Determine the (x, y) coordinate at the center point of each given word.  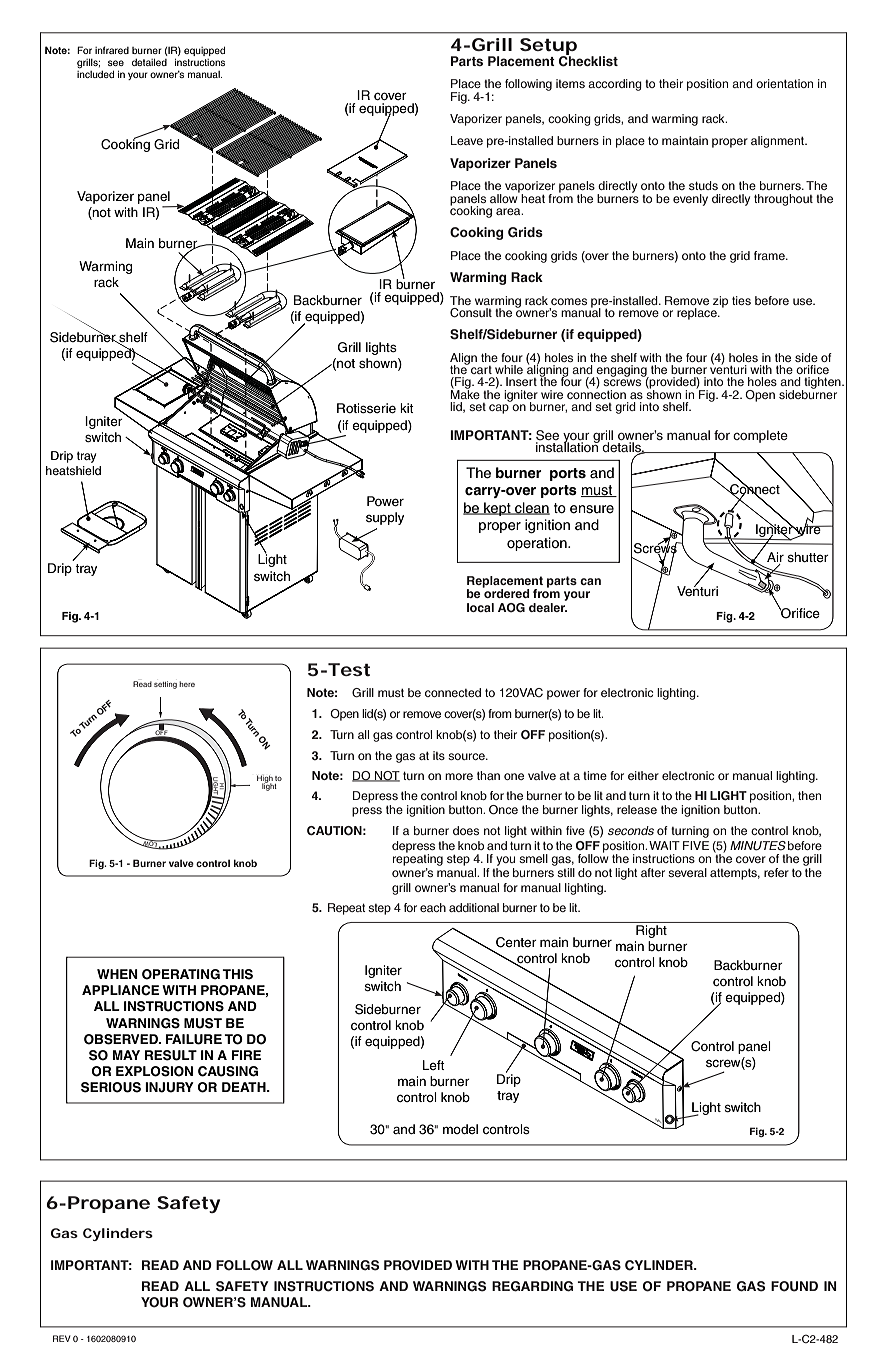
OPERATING (181, 974)
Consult (471, 313)
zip (720, 302)
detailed (149, 62)
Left (434, 1065)
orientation (784, 83)
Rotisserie (366, 408)
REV (62, 1338)
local (480, 607)
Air (775, 558)
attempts (735, 874)
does (466, 830)
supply (385, 518)
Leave (467, 140)
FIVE (696, 845)
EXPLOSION (154, 1071)
